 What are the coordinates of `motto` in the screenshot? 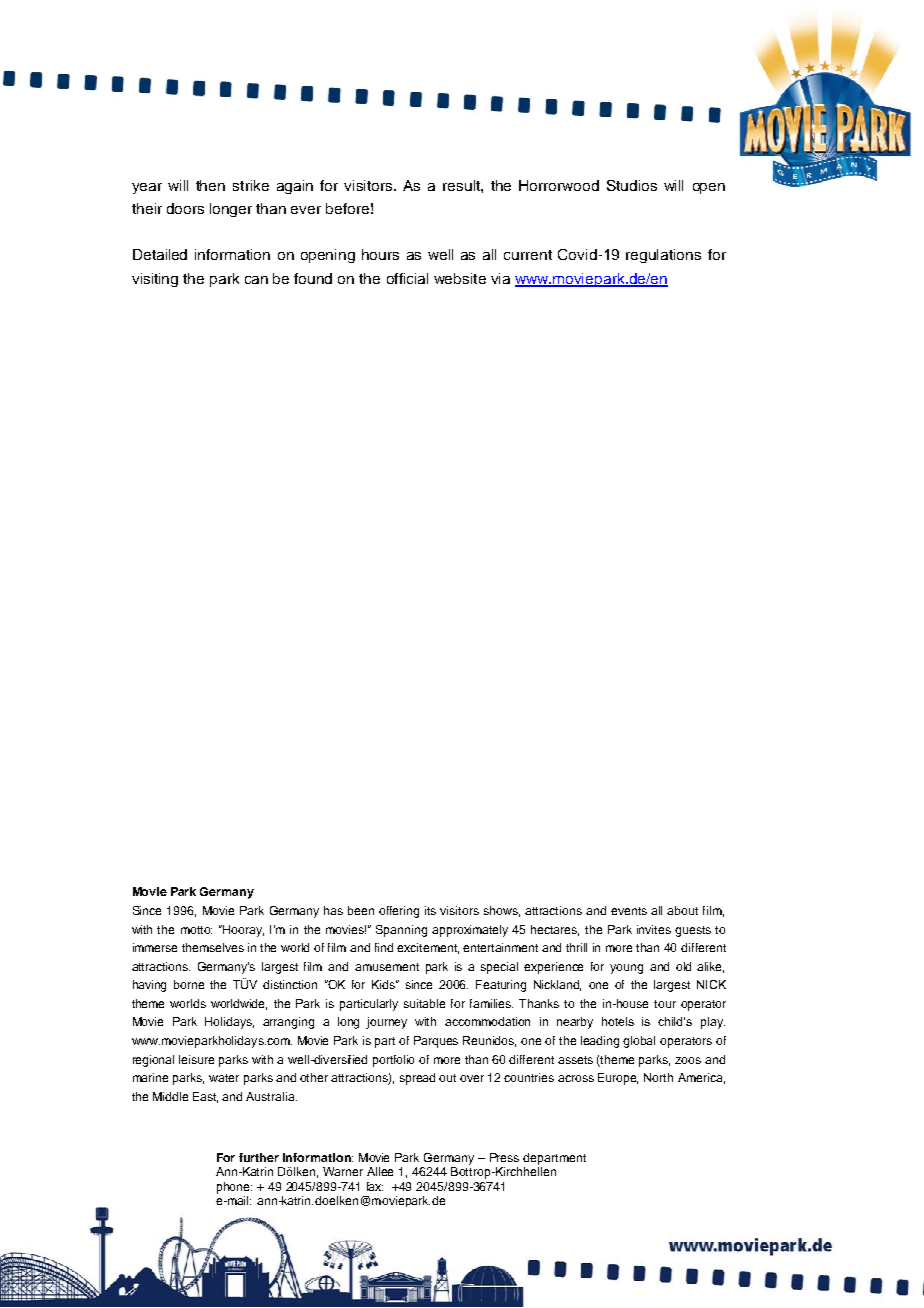 It's located at (196, 930).
